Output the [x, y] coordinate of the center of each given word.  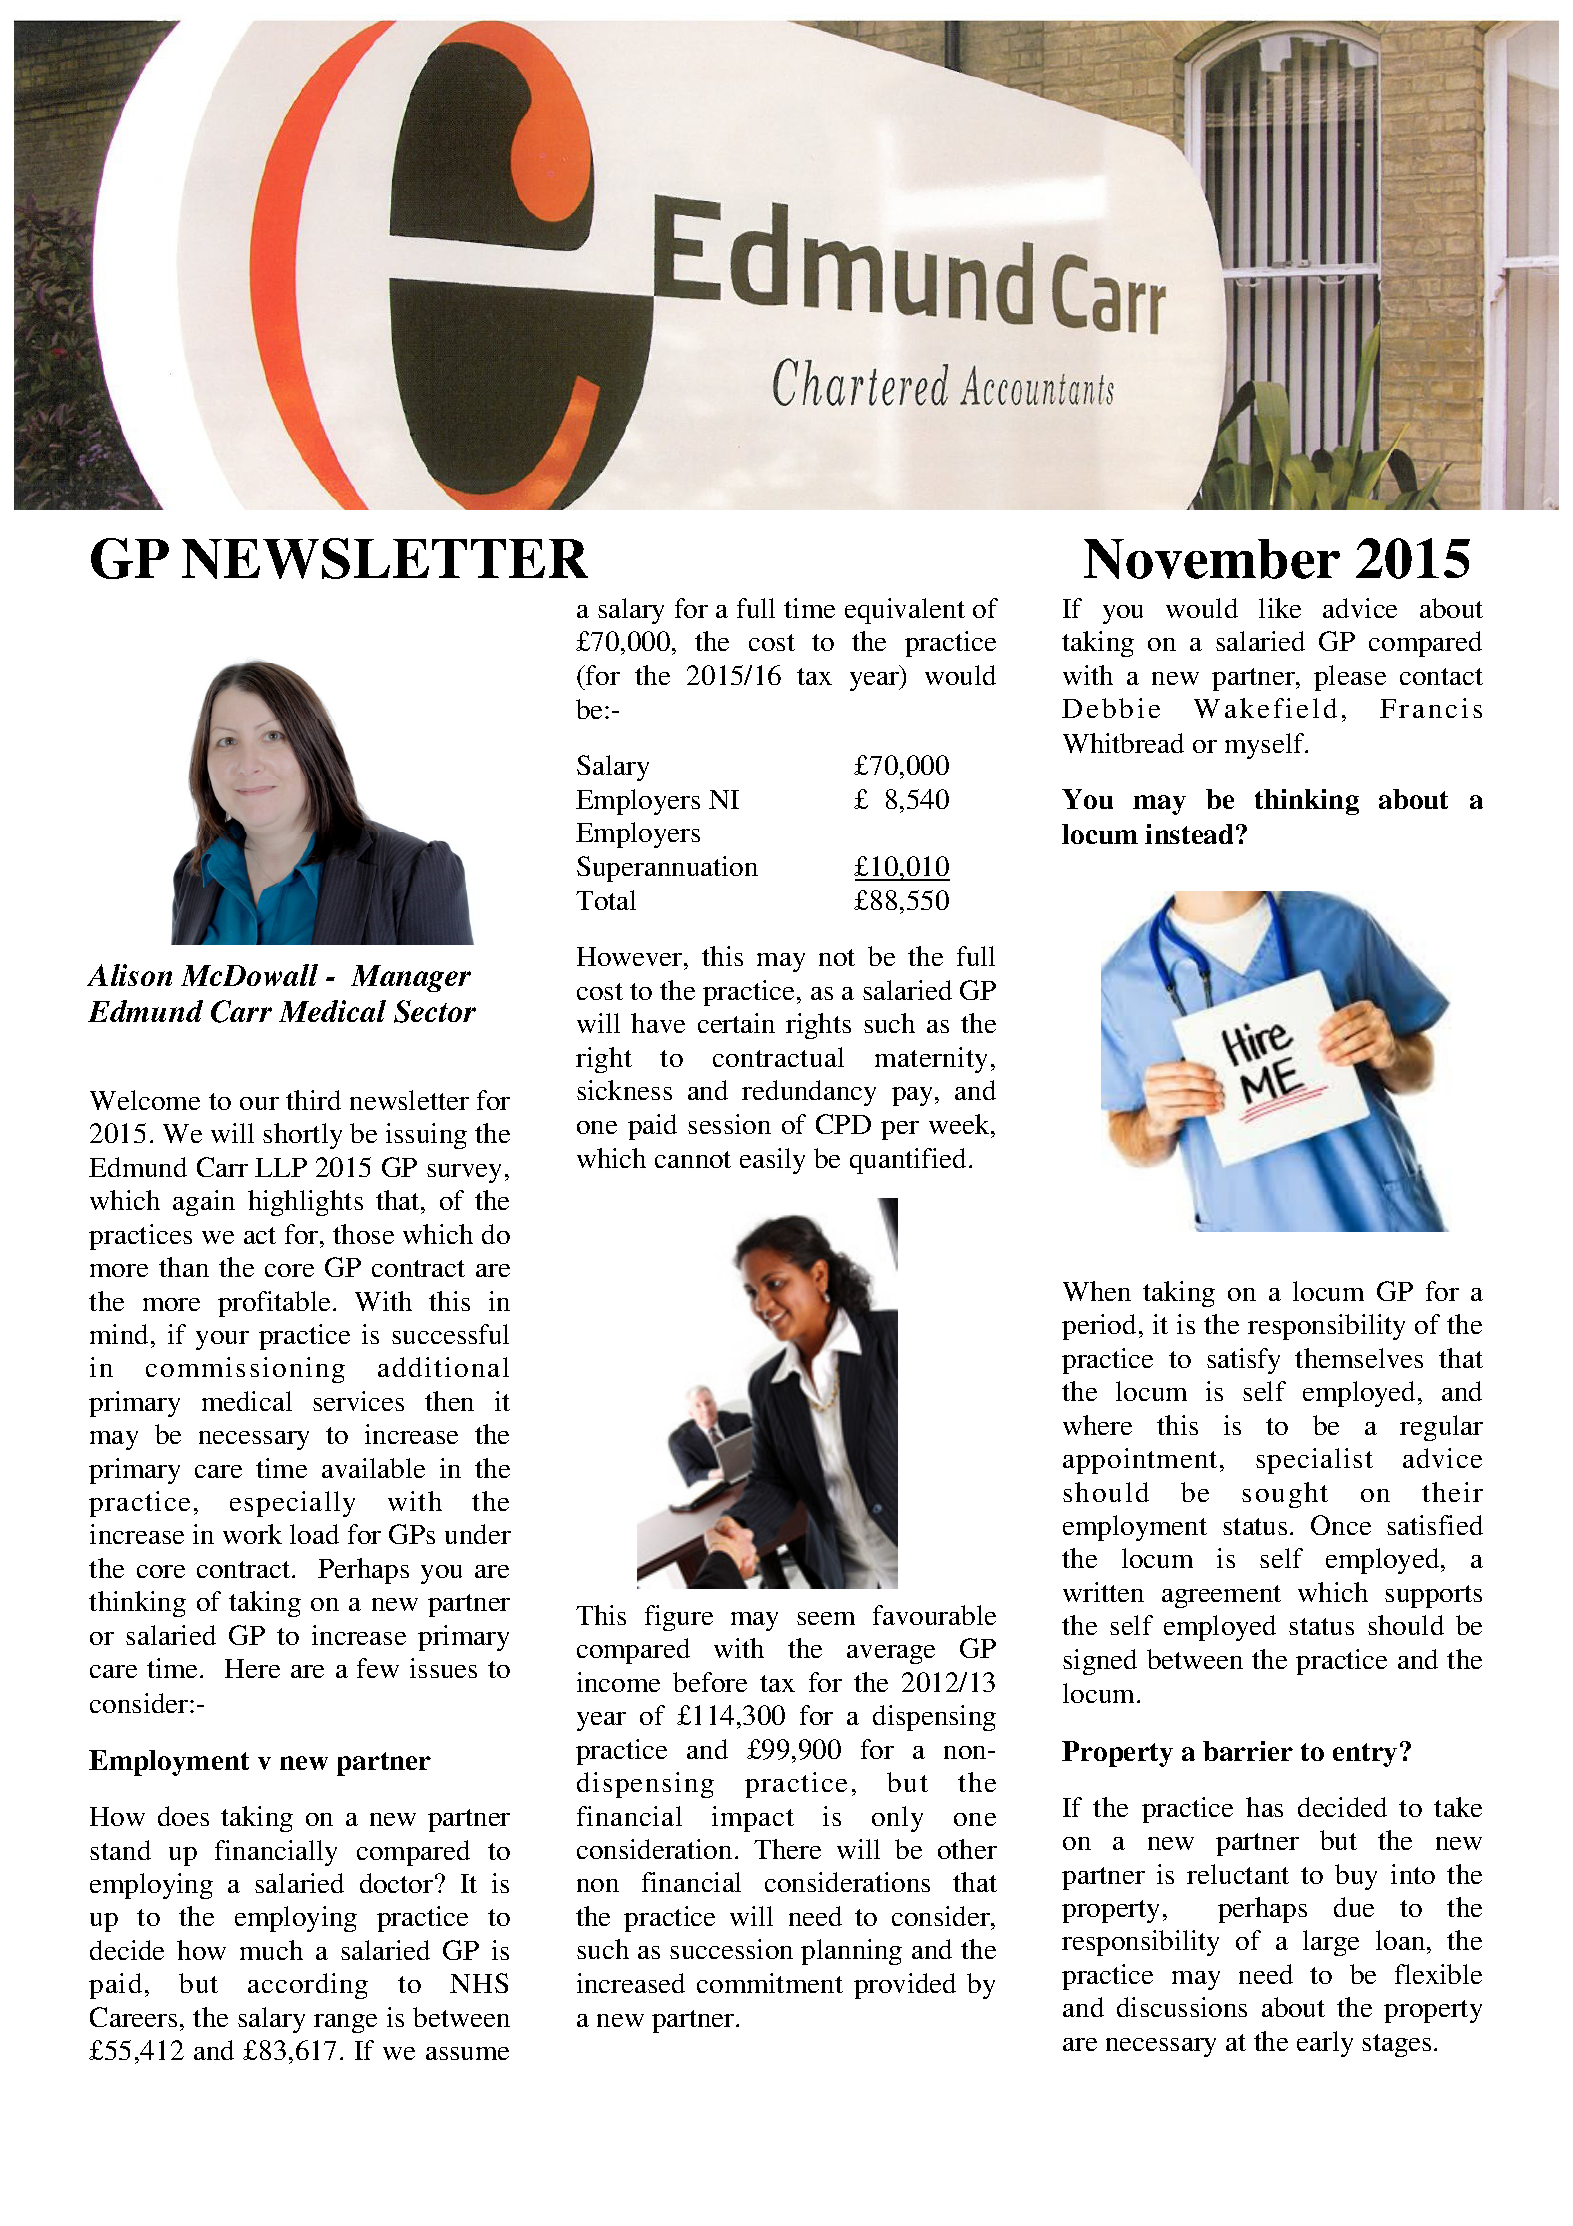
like [1280, 608]
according [308, 1986]
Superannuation [667, 869]
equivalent [905, 611]
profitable [274, 1304]
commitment [770, 1983]
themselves [1359, 1358]
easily [772, 1161]
